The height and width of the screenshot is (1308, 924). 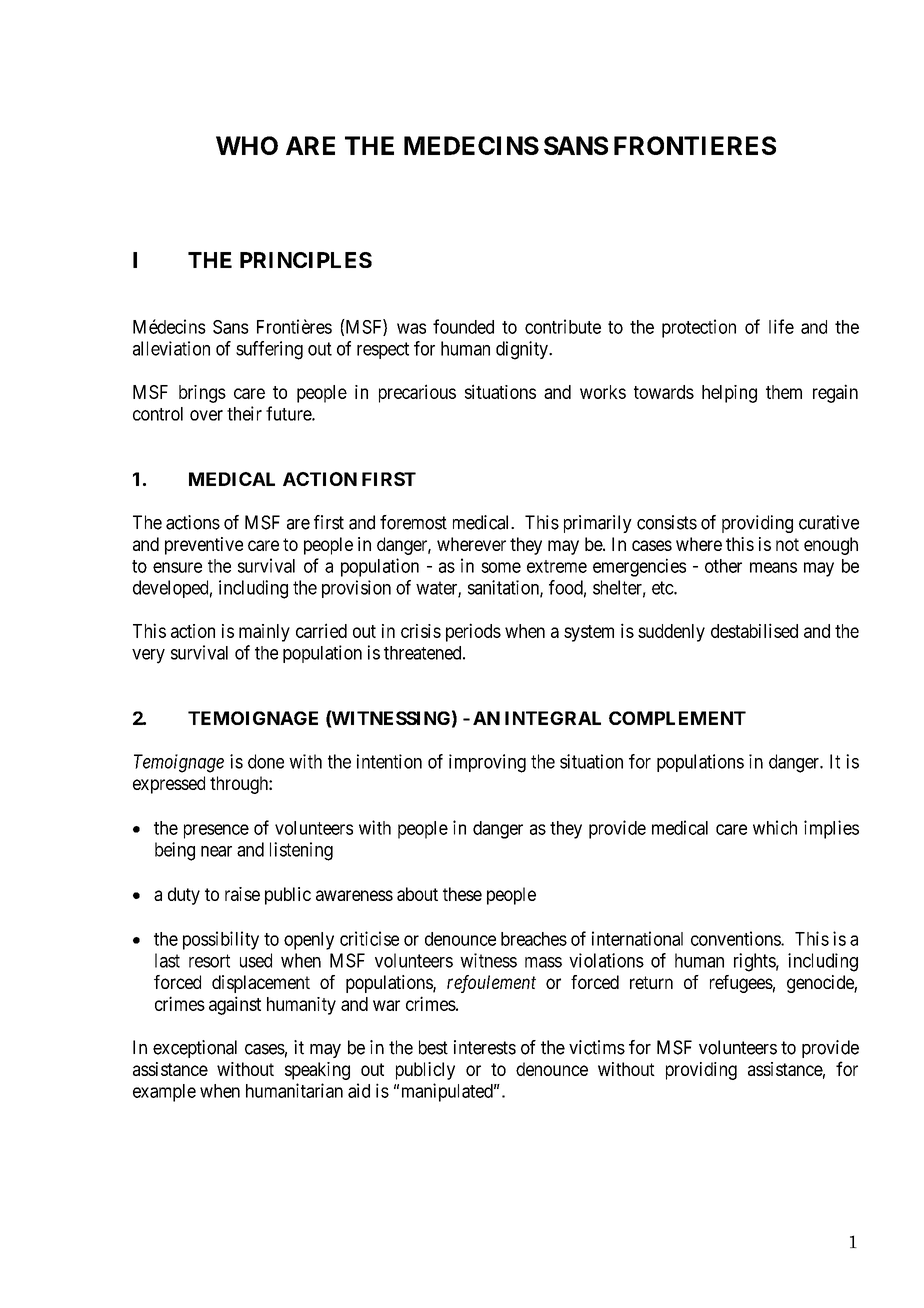 I want to click on helping, so click(x=729, y=394).
